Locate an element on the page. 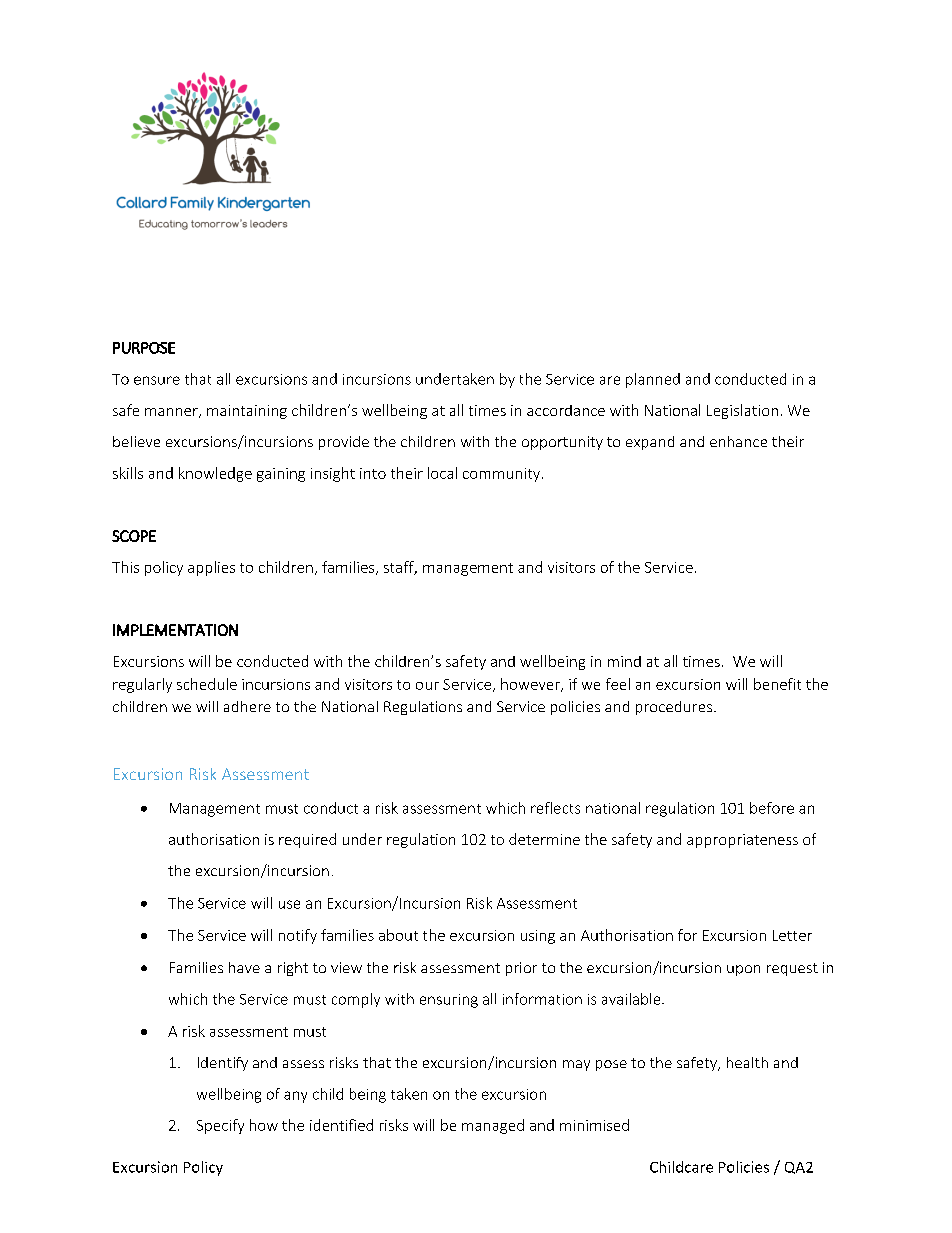 The width and height of the document is (952, 1233). use is located at coordinates (289, 904).
